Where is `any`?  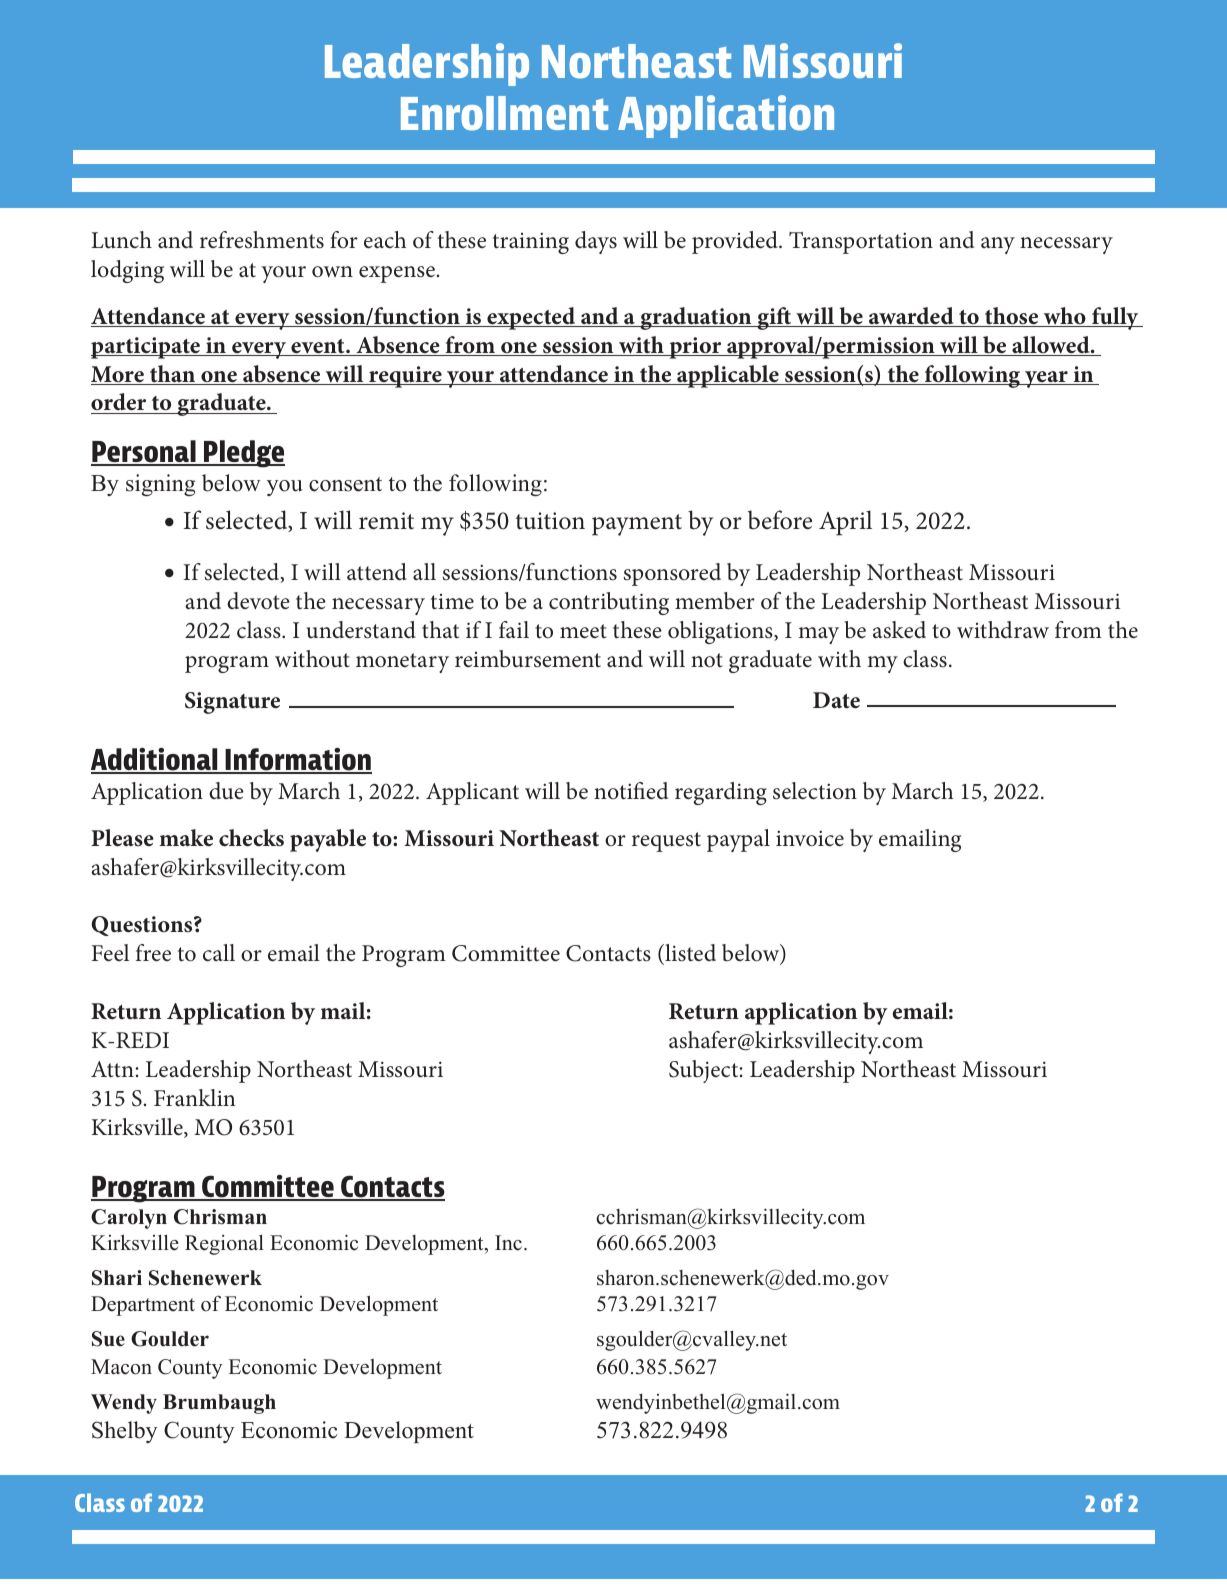
any is located at coordinates (998, 245).
